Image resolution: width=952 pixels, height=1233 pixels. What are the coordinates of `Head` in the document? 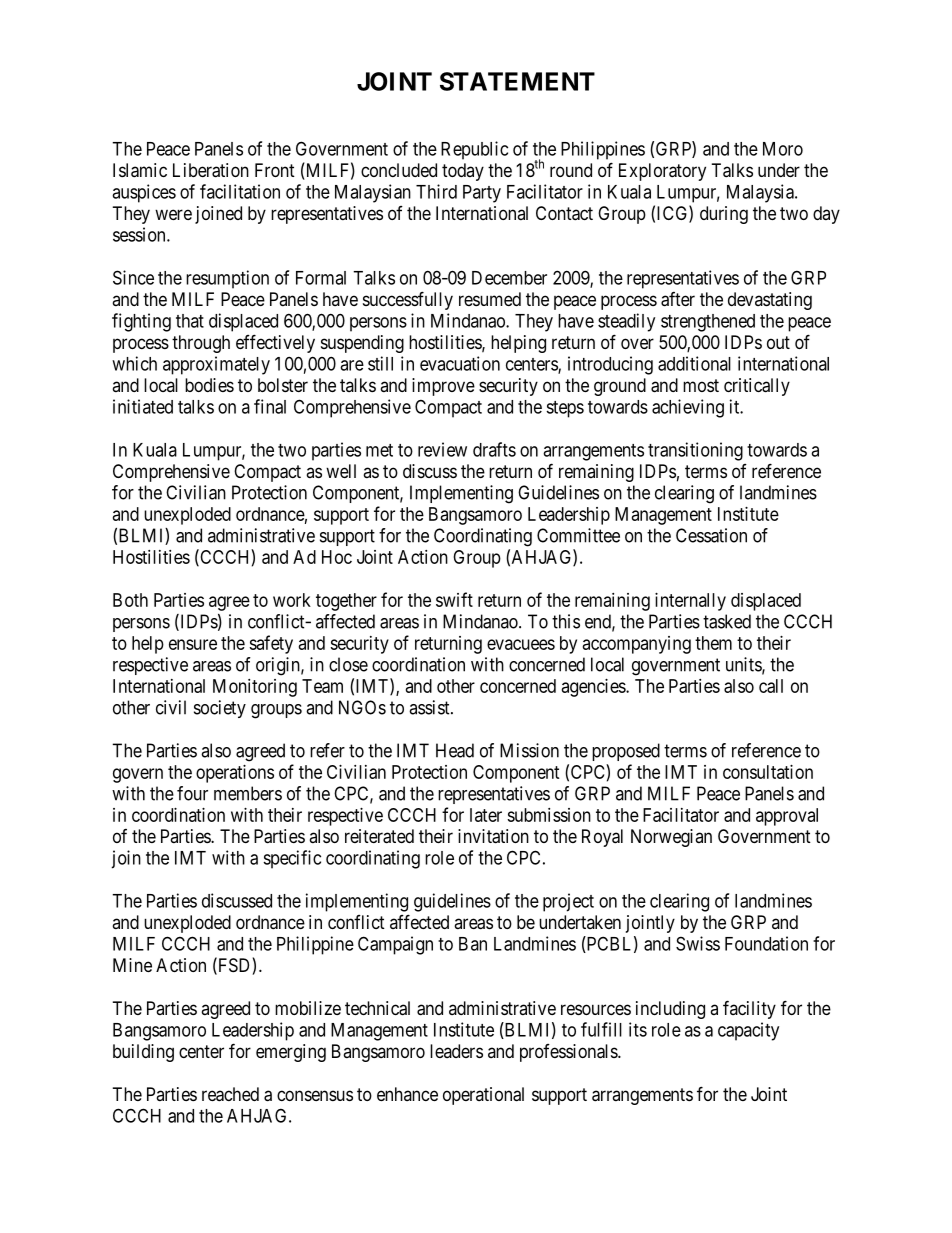 It's located at (455, 750).
